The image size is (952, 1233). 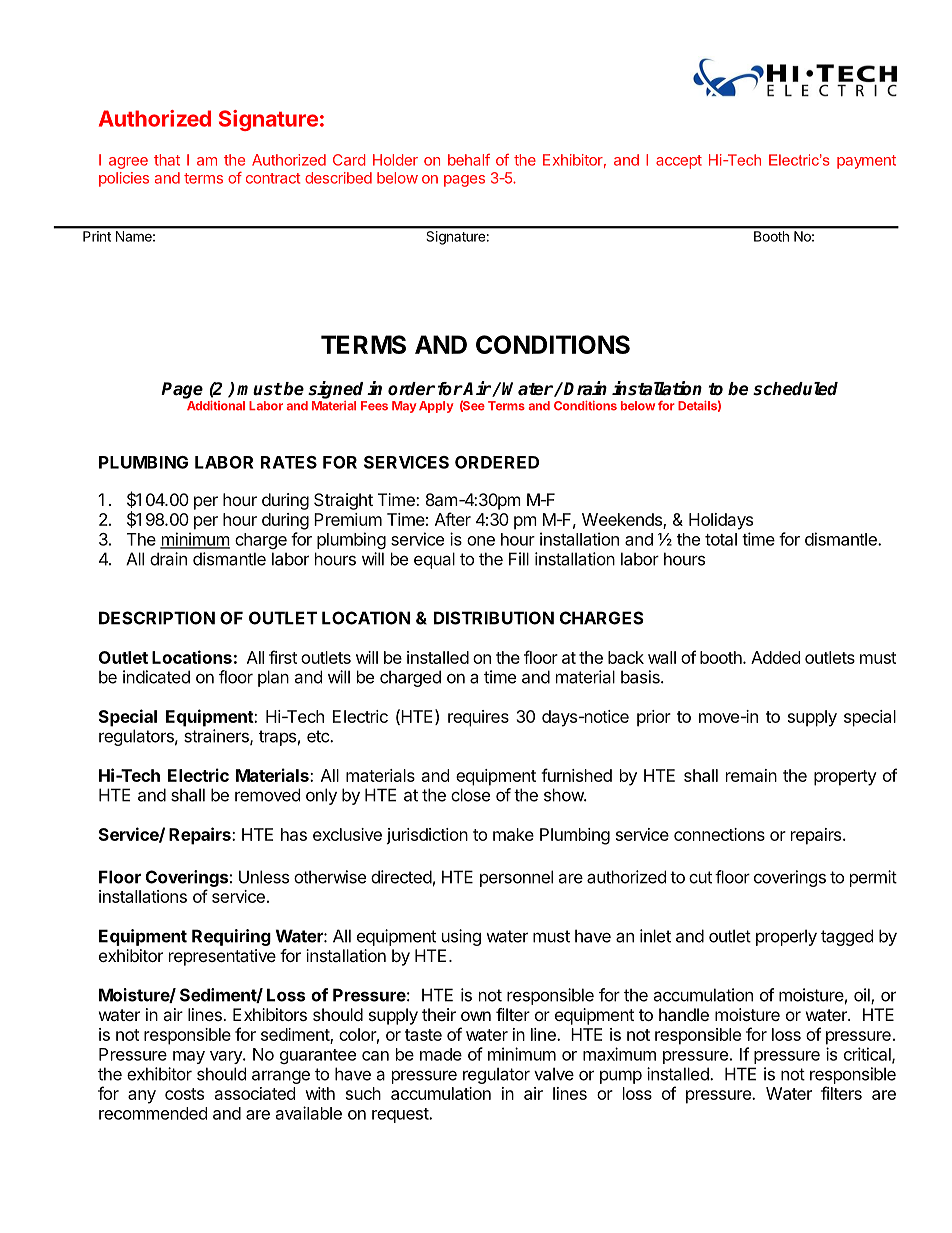 What do you see at coordinates (684, 1014) in the screenshot?
I see `handle` at bounding box center [684, 1014].
